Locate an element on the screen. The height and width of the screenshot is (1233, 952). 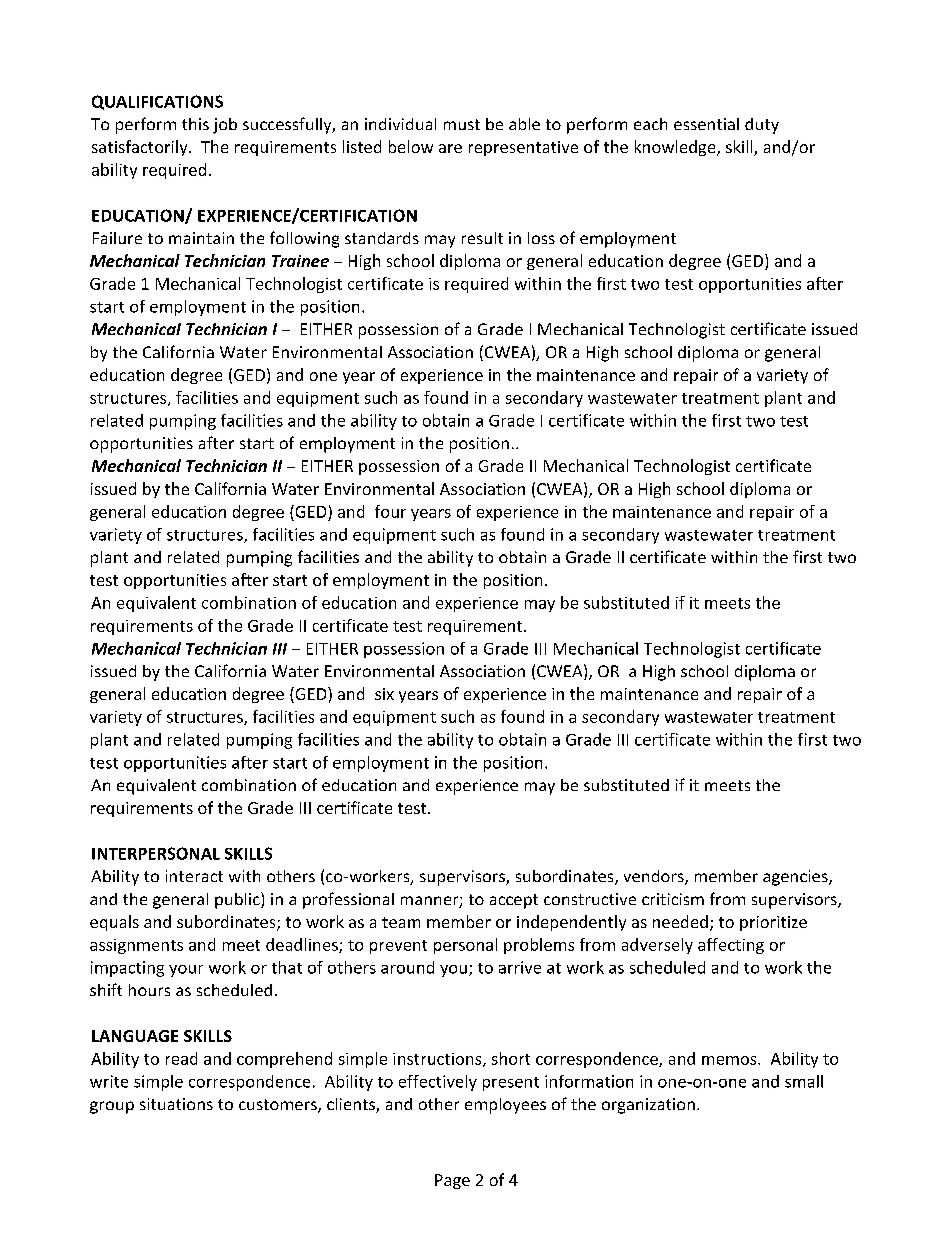
this is located at coordinates (195, 124).
